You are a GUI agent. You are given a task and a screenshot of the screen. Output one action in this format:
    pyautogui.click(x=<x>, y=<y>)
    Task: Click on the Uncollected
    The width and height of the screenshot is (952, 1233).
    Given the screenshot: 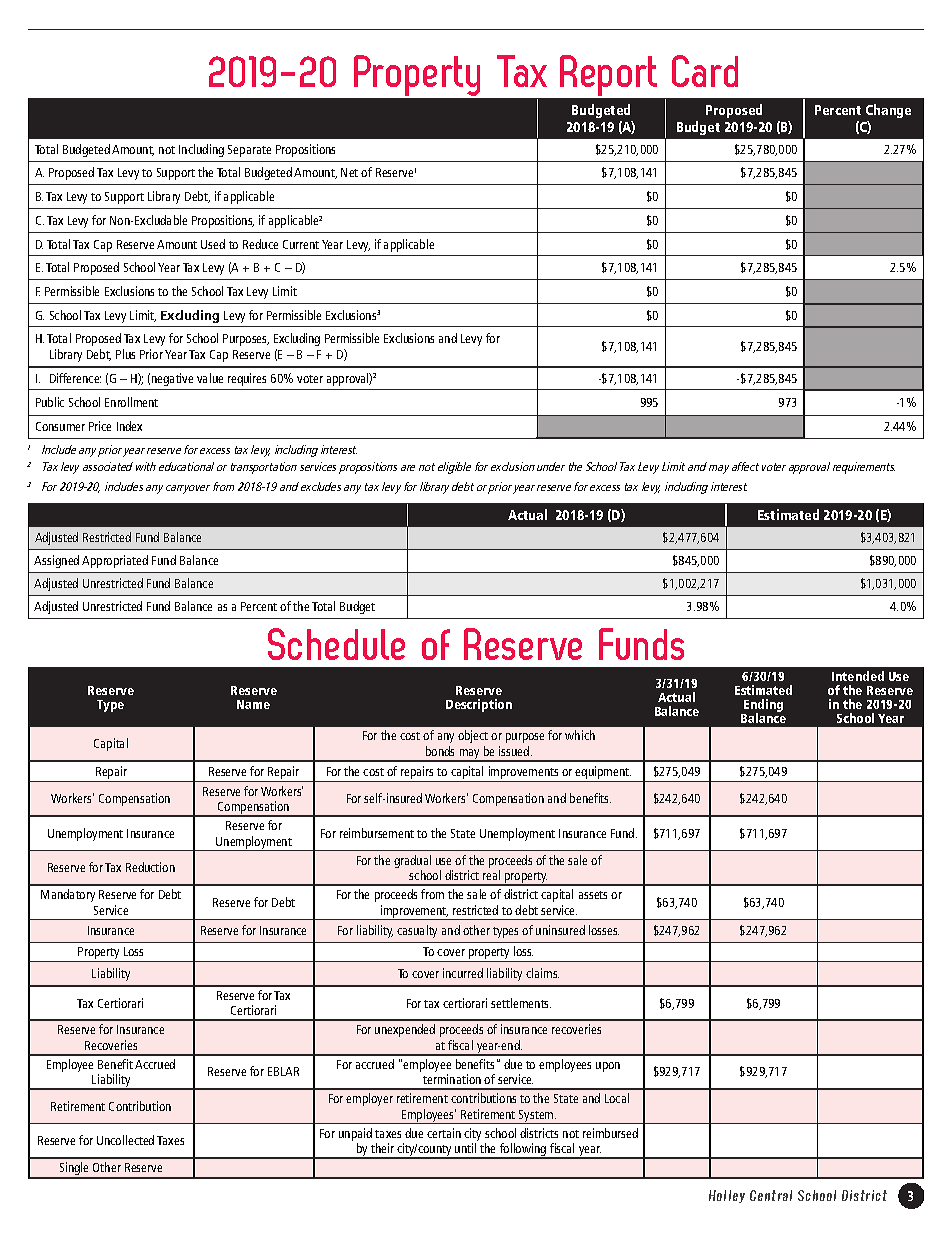 What is the action you would take?
    pyautogui.click(x=125, y=1140)
